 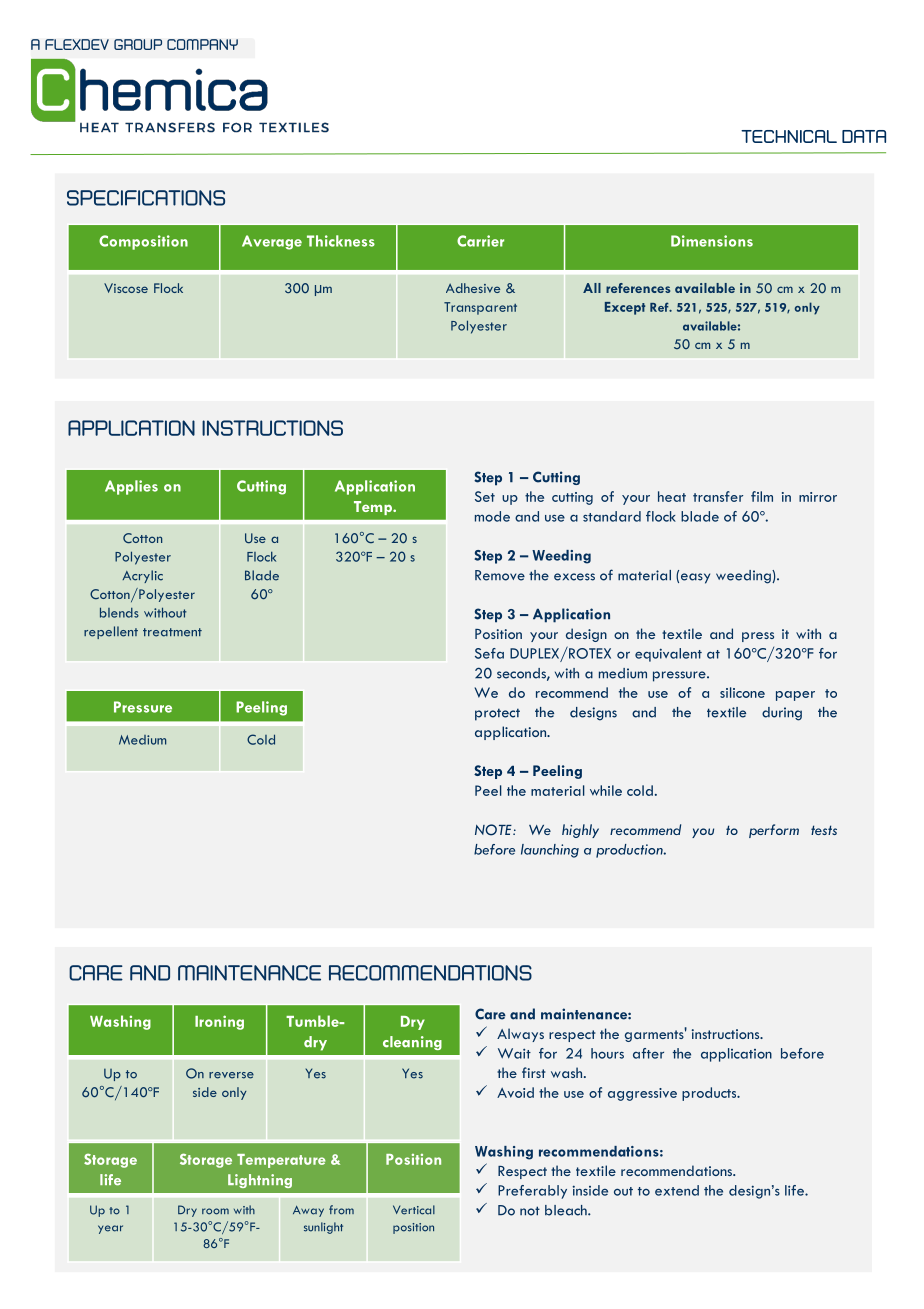 What do you see at coordinates (789, 136) in the image?
I see `TECHNICAL` at bounding box center [789, 136].
